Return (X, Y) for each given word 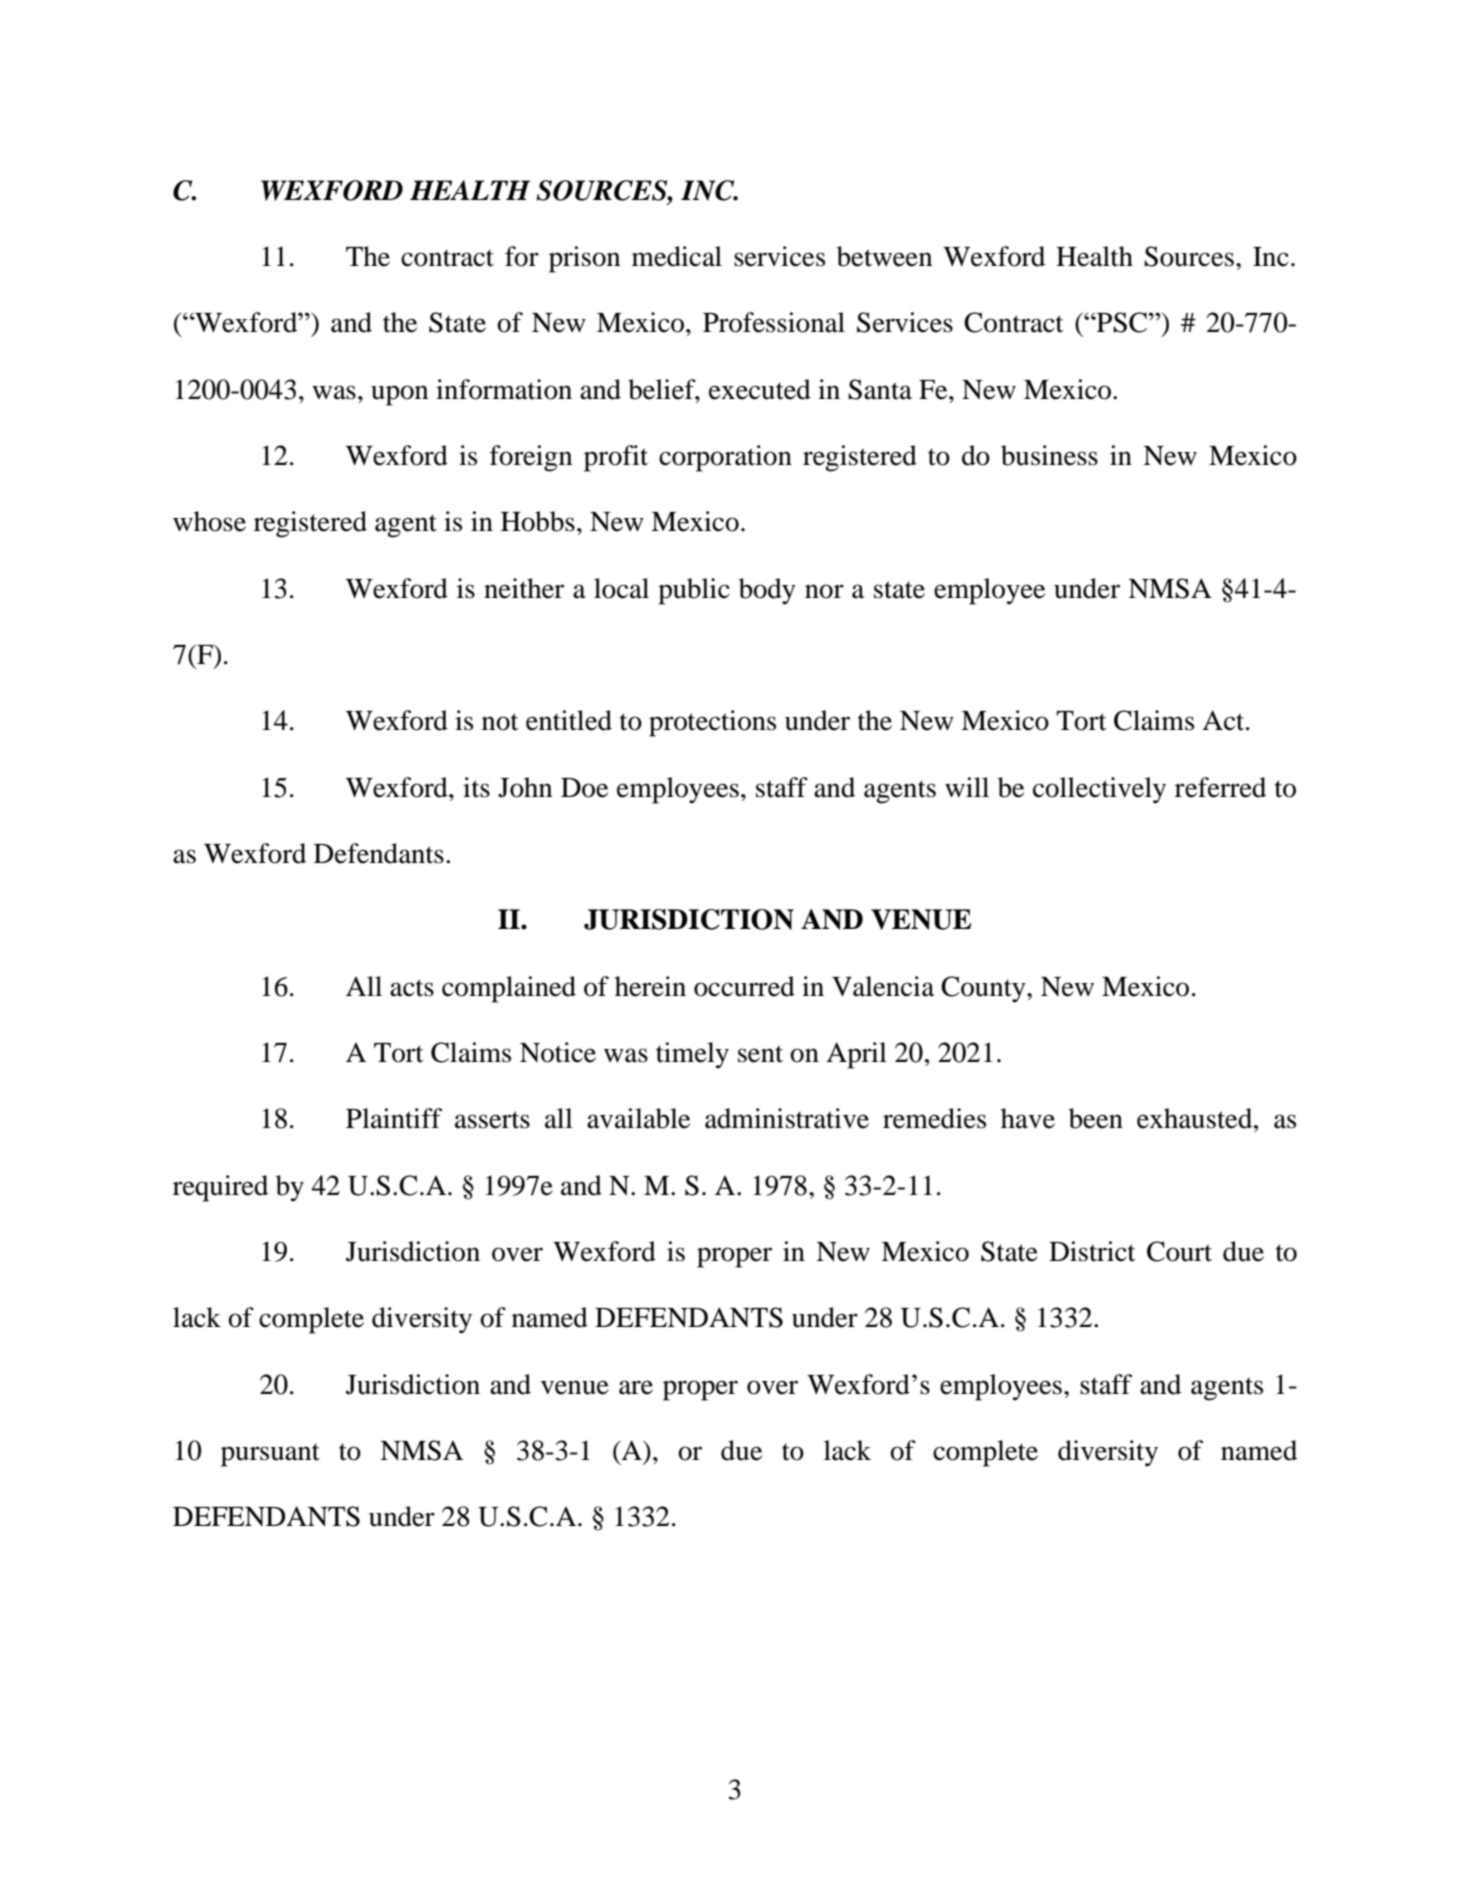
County (984, 989)
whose (209, 521)
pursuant (270, 1455)
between (884, 256)
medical (677, 256)
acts (412, 988)
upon (399, 395)
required (220, 1188)
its (476, 787)
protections (712, 723)
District (1092, 1251)
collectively (1099, 790)
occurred (744, 986)
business (1049, 455)
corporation (725, 458)
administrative (787, 1118)
